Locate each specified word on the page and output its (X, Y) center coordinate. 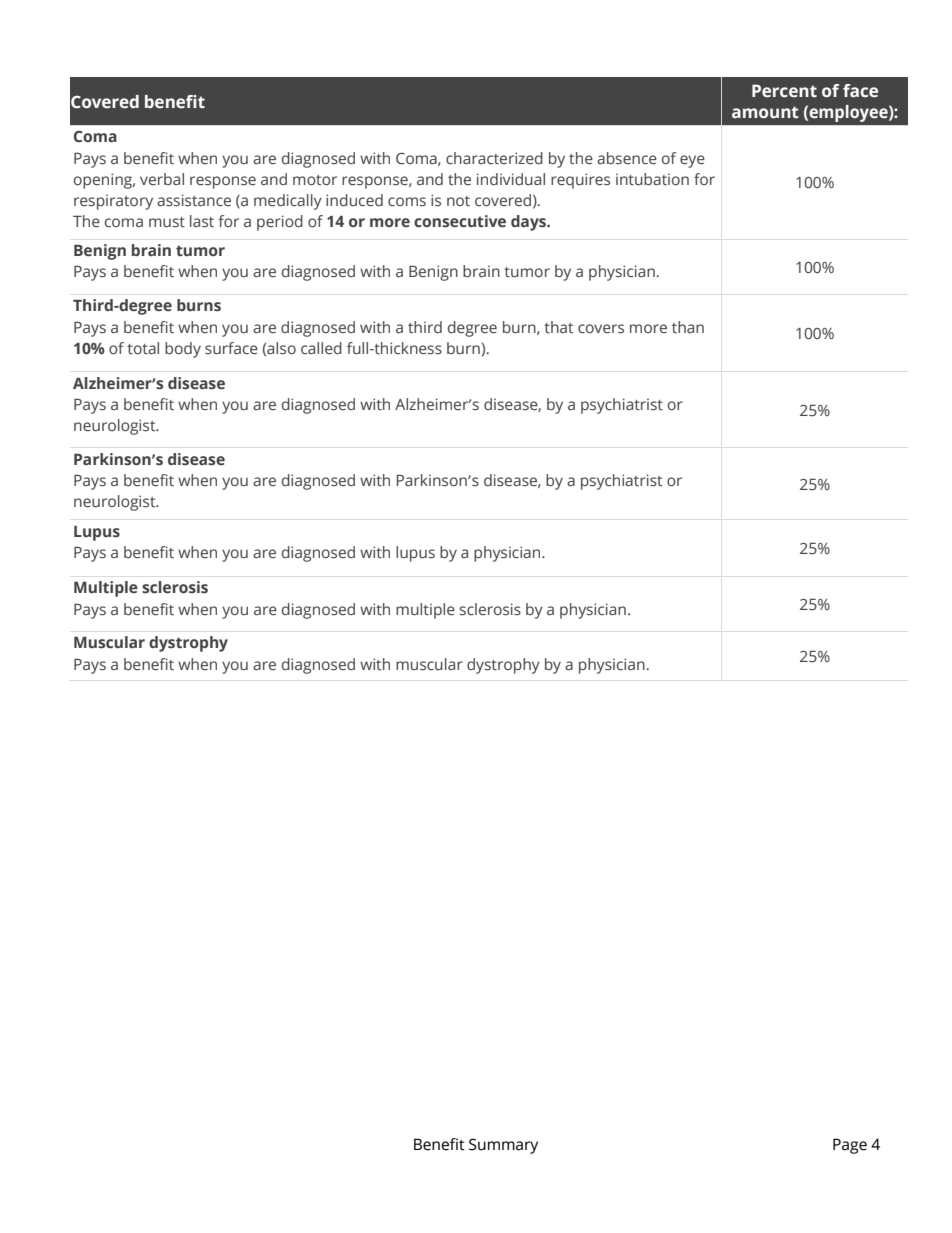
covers (601, 329)
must (167, 222)
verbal (162, 179)
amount (765, 112)
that (558, 327)
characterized (494, 158)
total (143, 348)
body (183, 350)
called (321, 348)
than (688, 327)
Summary (503, 1146)
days (530, 223)
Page (850, 1146)
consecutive (460, 221)
